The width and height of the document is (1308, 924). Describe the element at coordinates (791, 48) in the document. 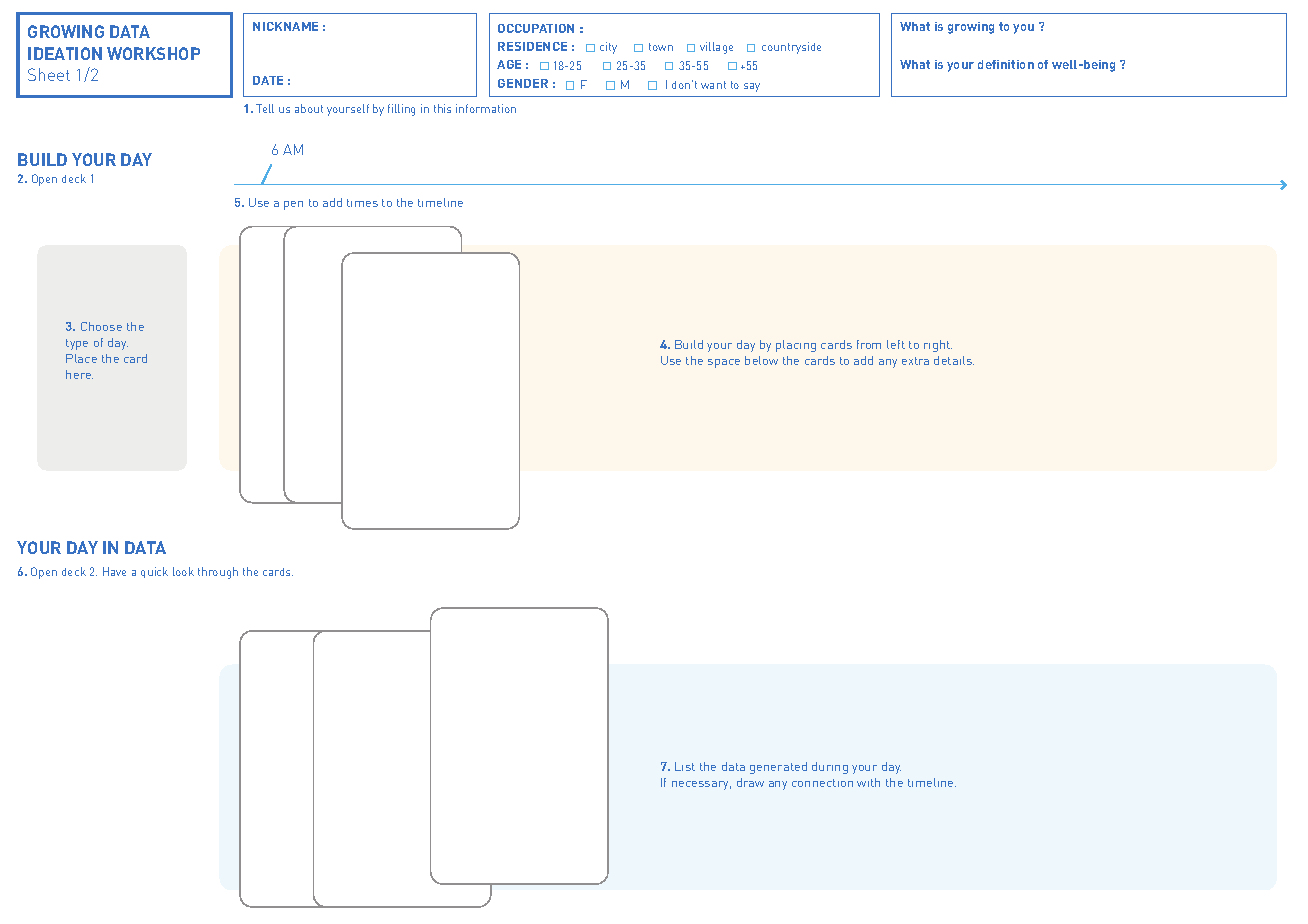

I see `countryside` at that location.
